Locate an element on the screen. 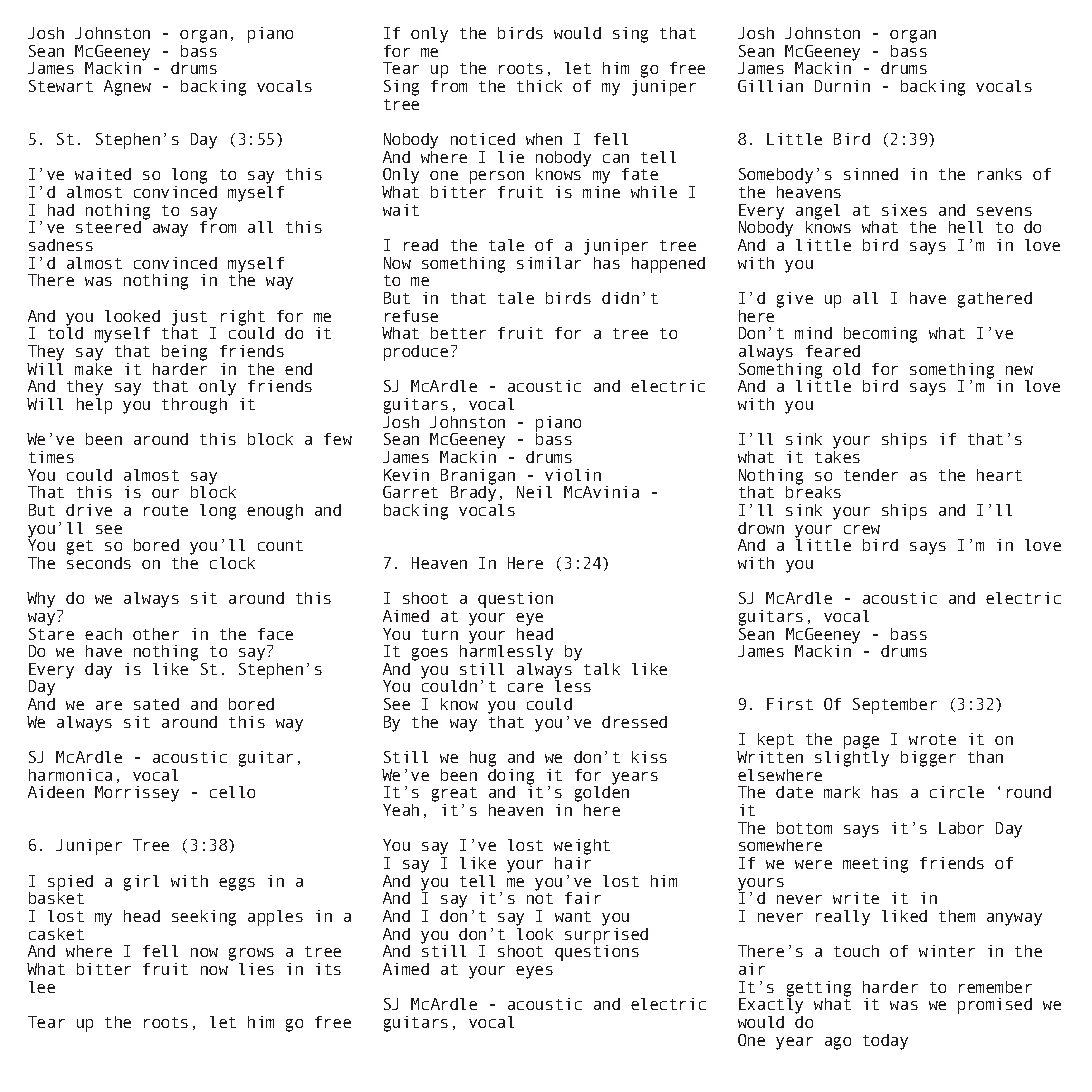 This screenshot has height=1092, width=1092. lee is located at coordinates (42, 987).
